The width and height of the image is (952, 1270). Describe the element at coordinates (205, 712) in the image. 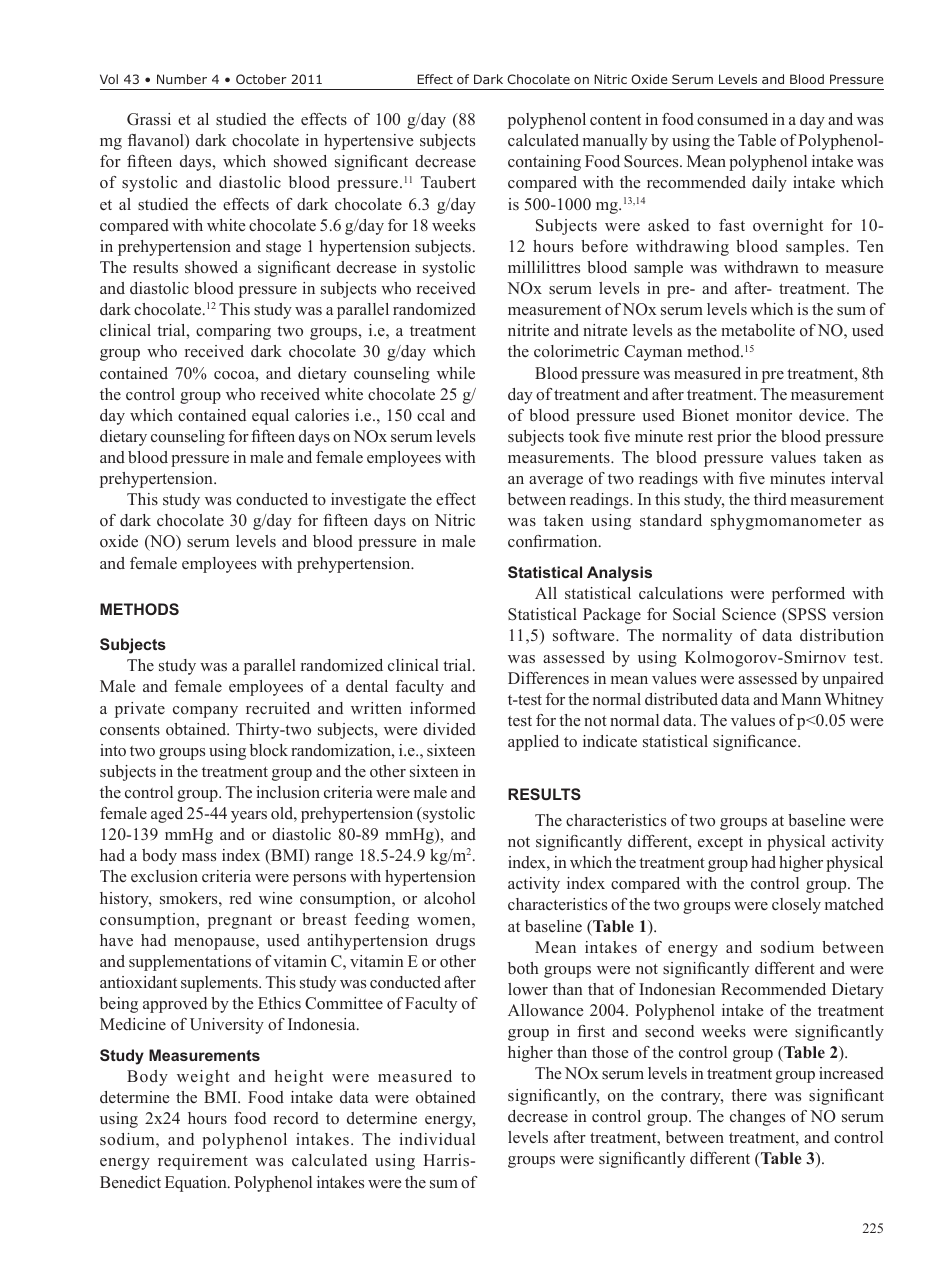

I see `company` at that location.
